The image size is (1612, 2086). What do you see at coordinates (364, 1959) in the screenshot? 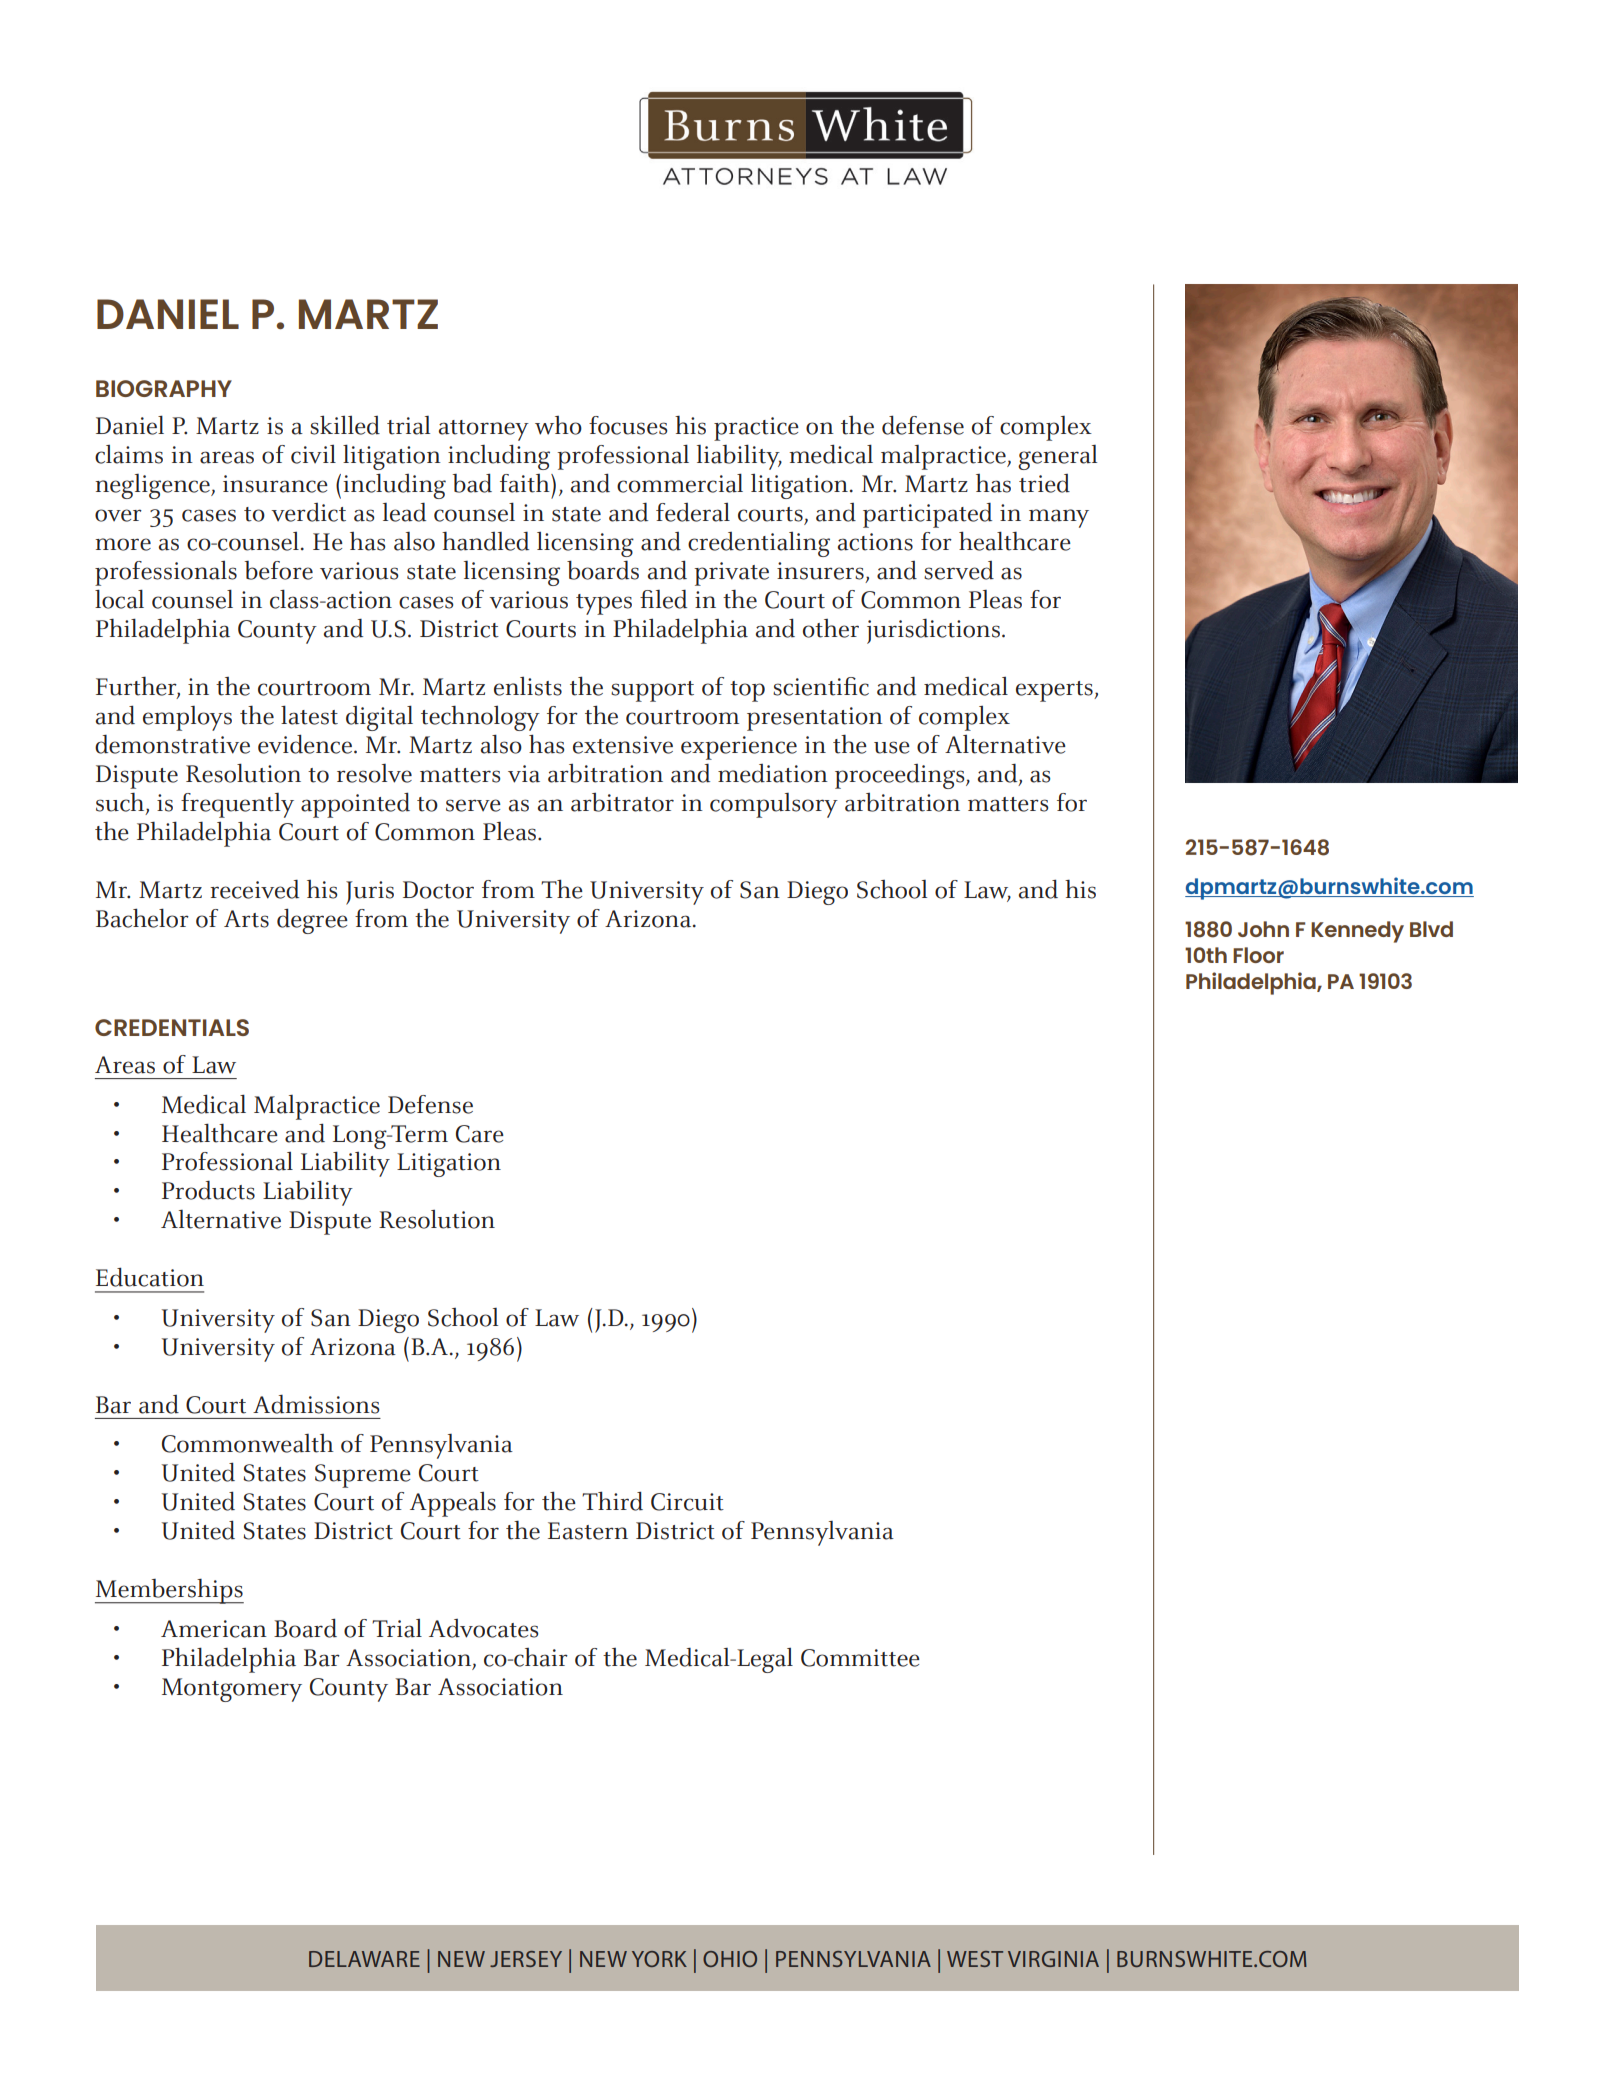
I see `DELAWARE` at bounding box center [364, 1959].
